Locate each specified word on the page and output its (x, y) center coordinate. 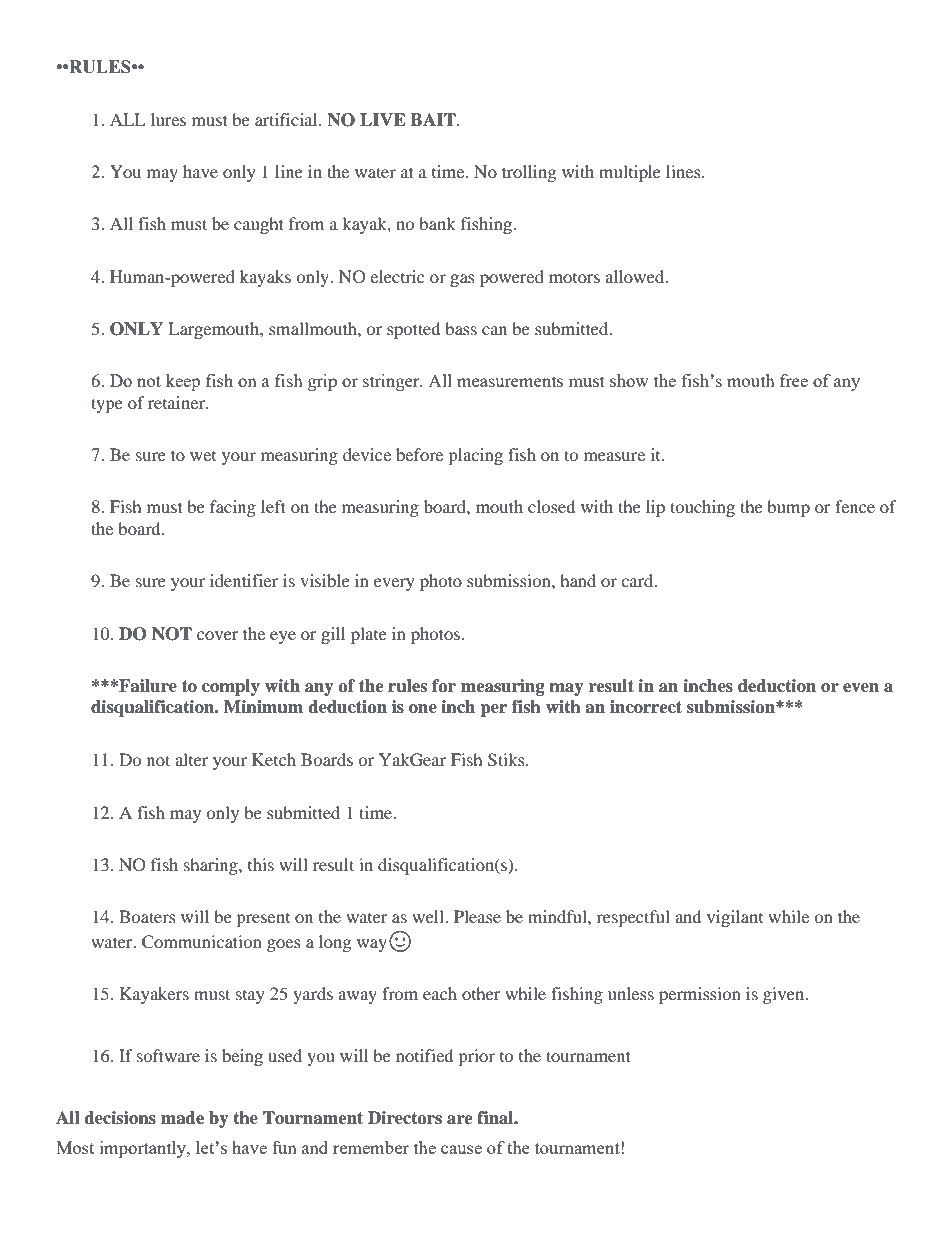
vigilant (735, 918)
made (182, 1118)
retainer (178, 402)
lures (168, 119)
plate (369, 635)
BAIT (434, 119)
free (794, 380)
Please (477, 916)
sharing (212, 866)
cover (218, 635)
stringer (392, 382)
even (861, 688)
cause (461, 1149)
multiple (630, 173)
